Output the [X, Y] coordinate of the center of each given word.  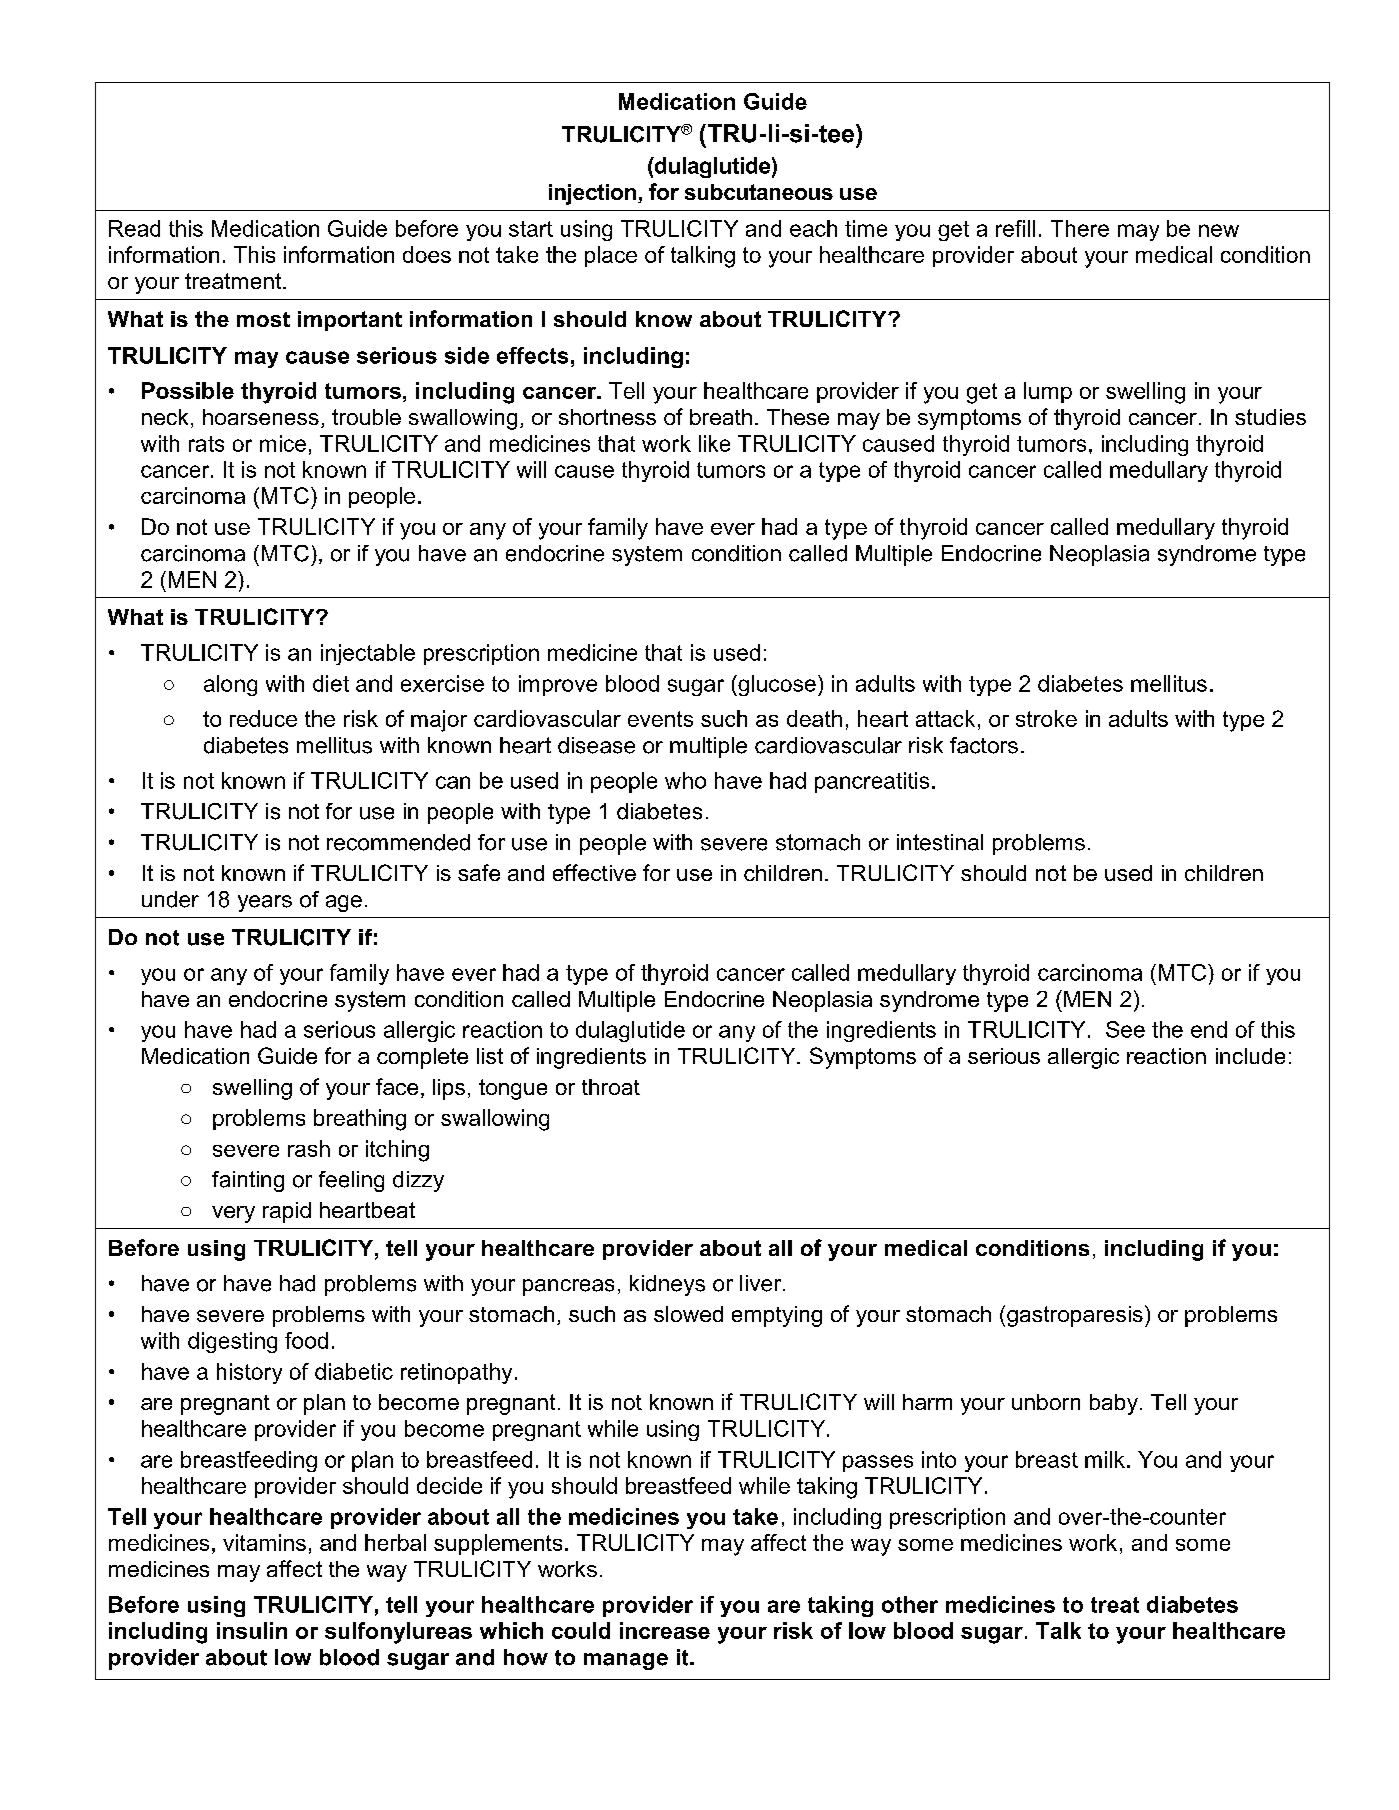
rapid [287, 1212]
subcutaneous [759, 192]
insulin [252, 1630]
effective [594, 872]
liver [762, 1283]
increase [665, 1630]
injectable [368, 654]
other [910, 1604]
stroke [1046, 718]
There [1080, 228]
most [263, 319]
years [265, 903]
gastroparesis [1075, 1316]
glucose [776, 685]
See [1125, 1029]
